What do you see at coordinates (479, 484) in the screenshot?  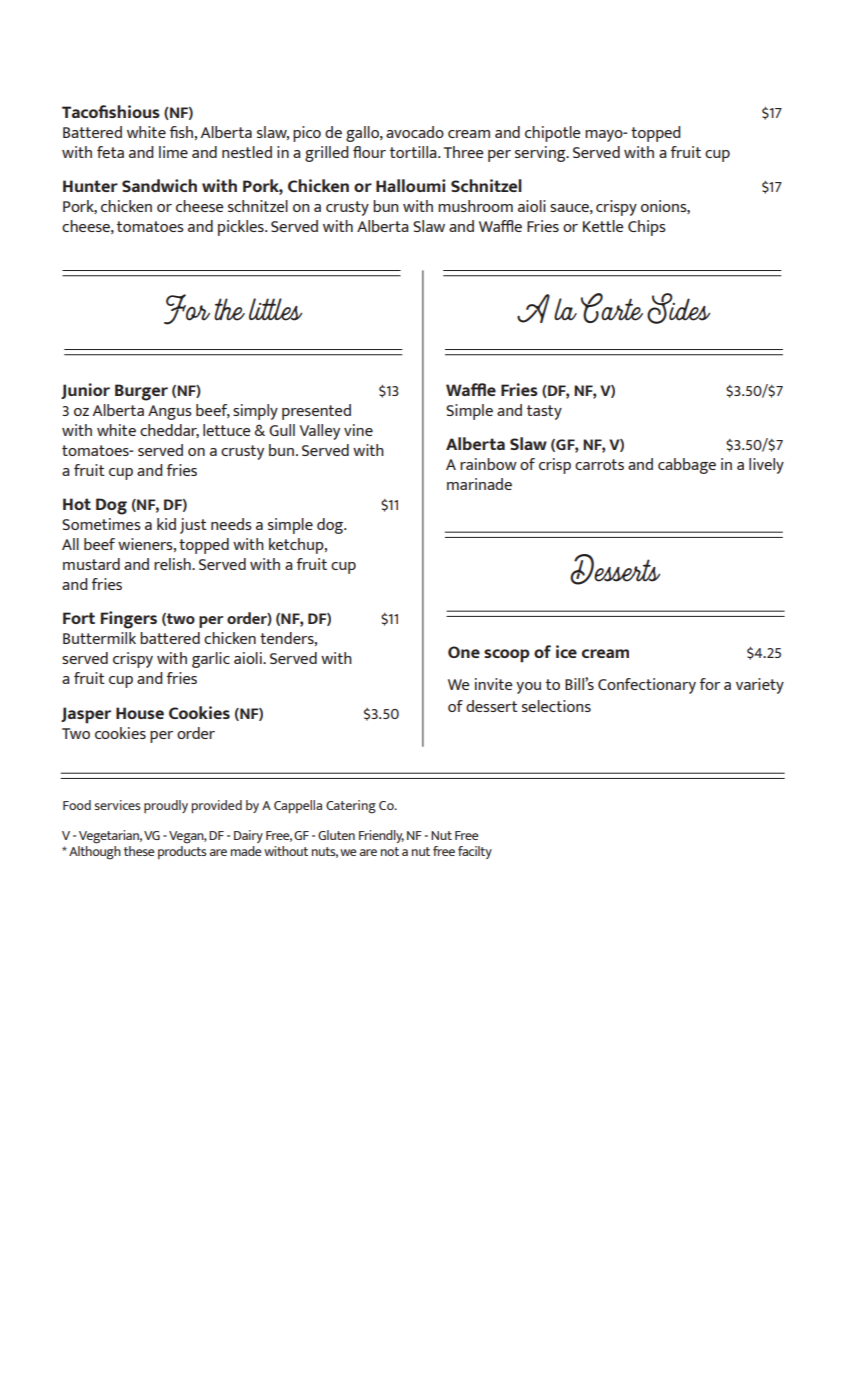 I see `marinade` at bounding box center [479, 484].
